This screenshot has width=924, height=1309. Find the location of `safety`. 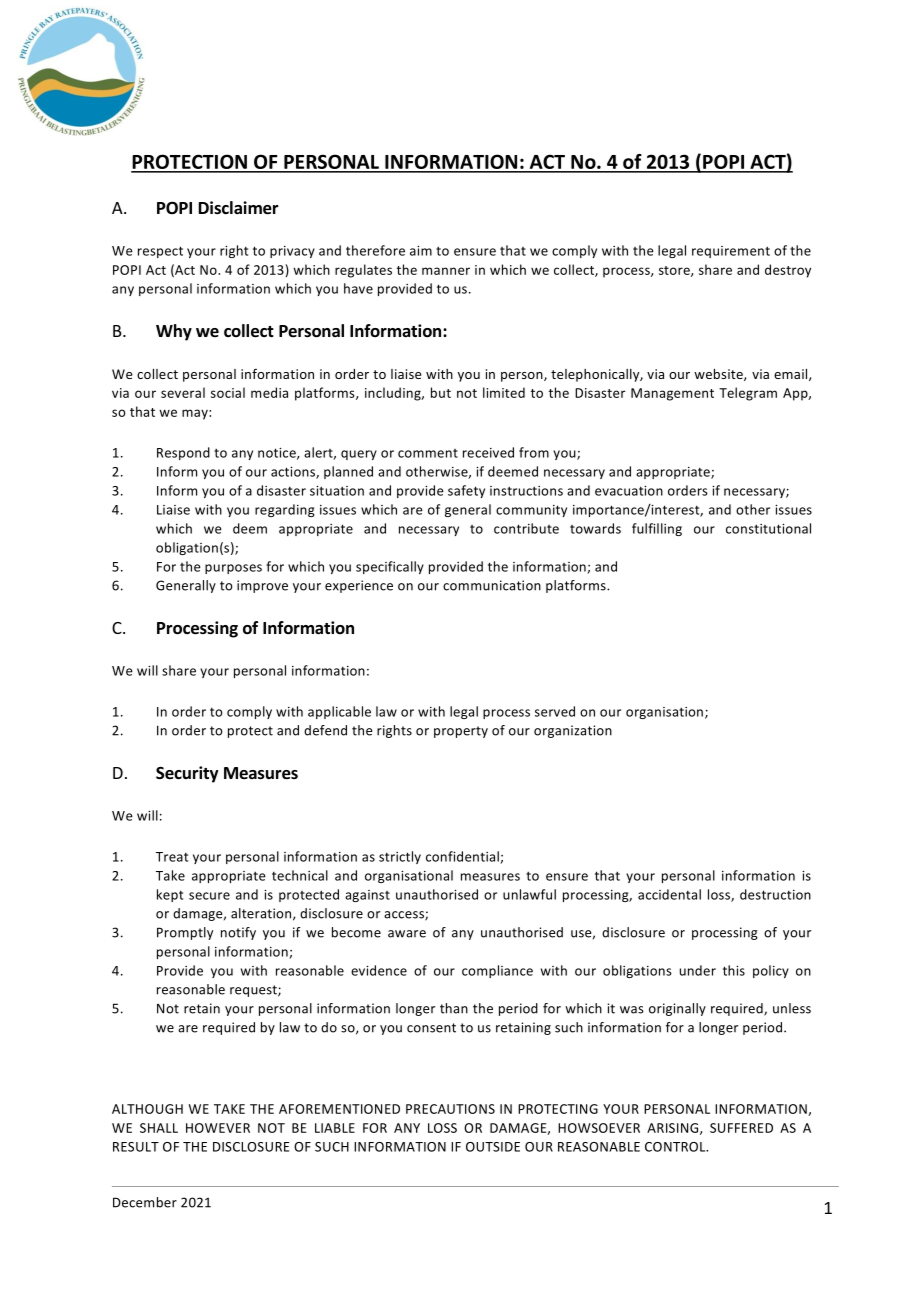

safety is located at coordinates (466, 491).
